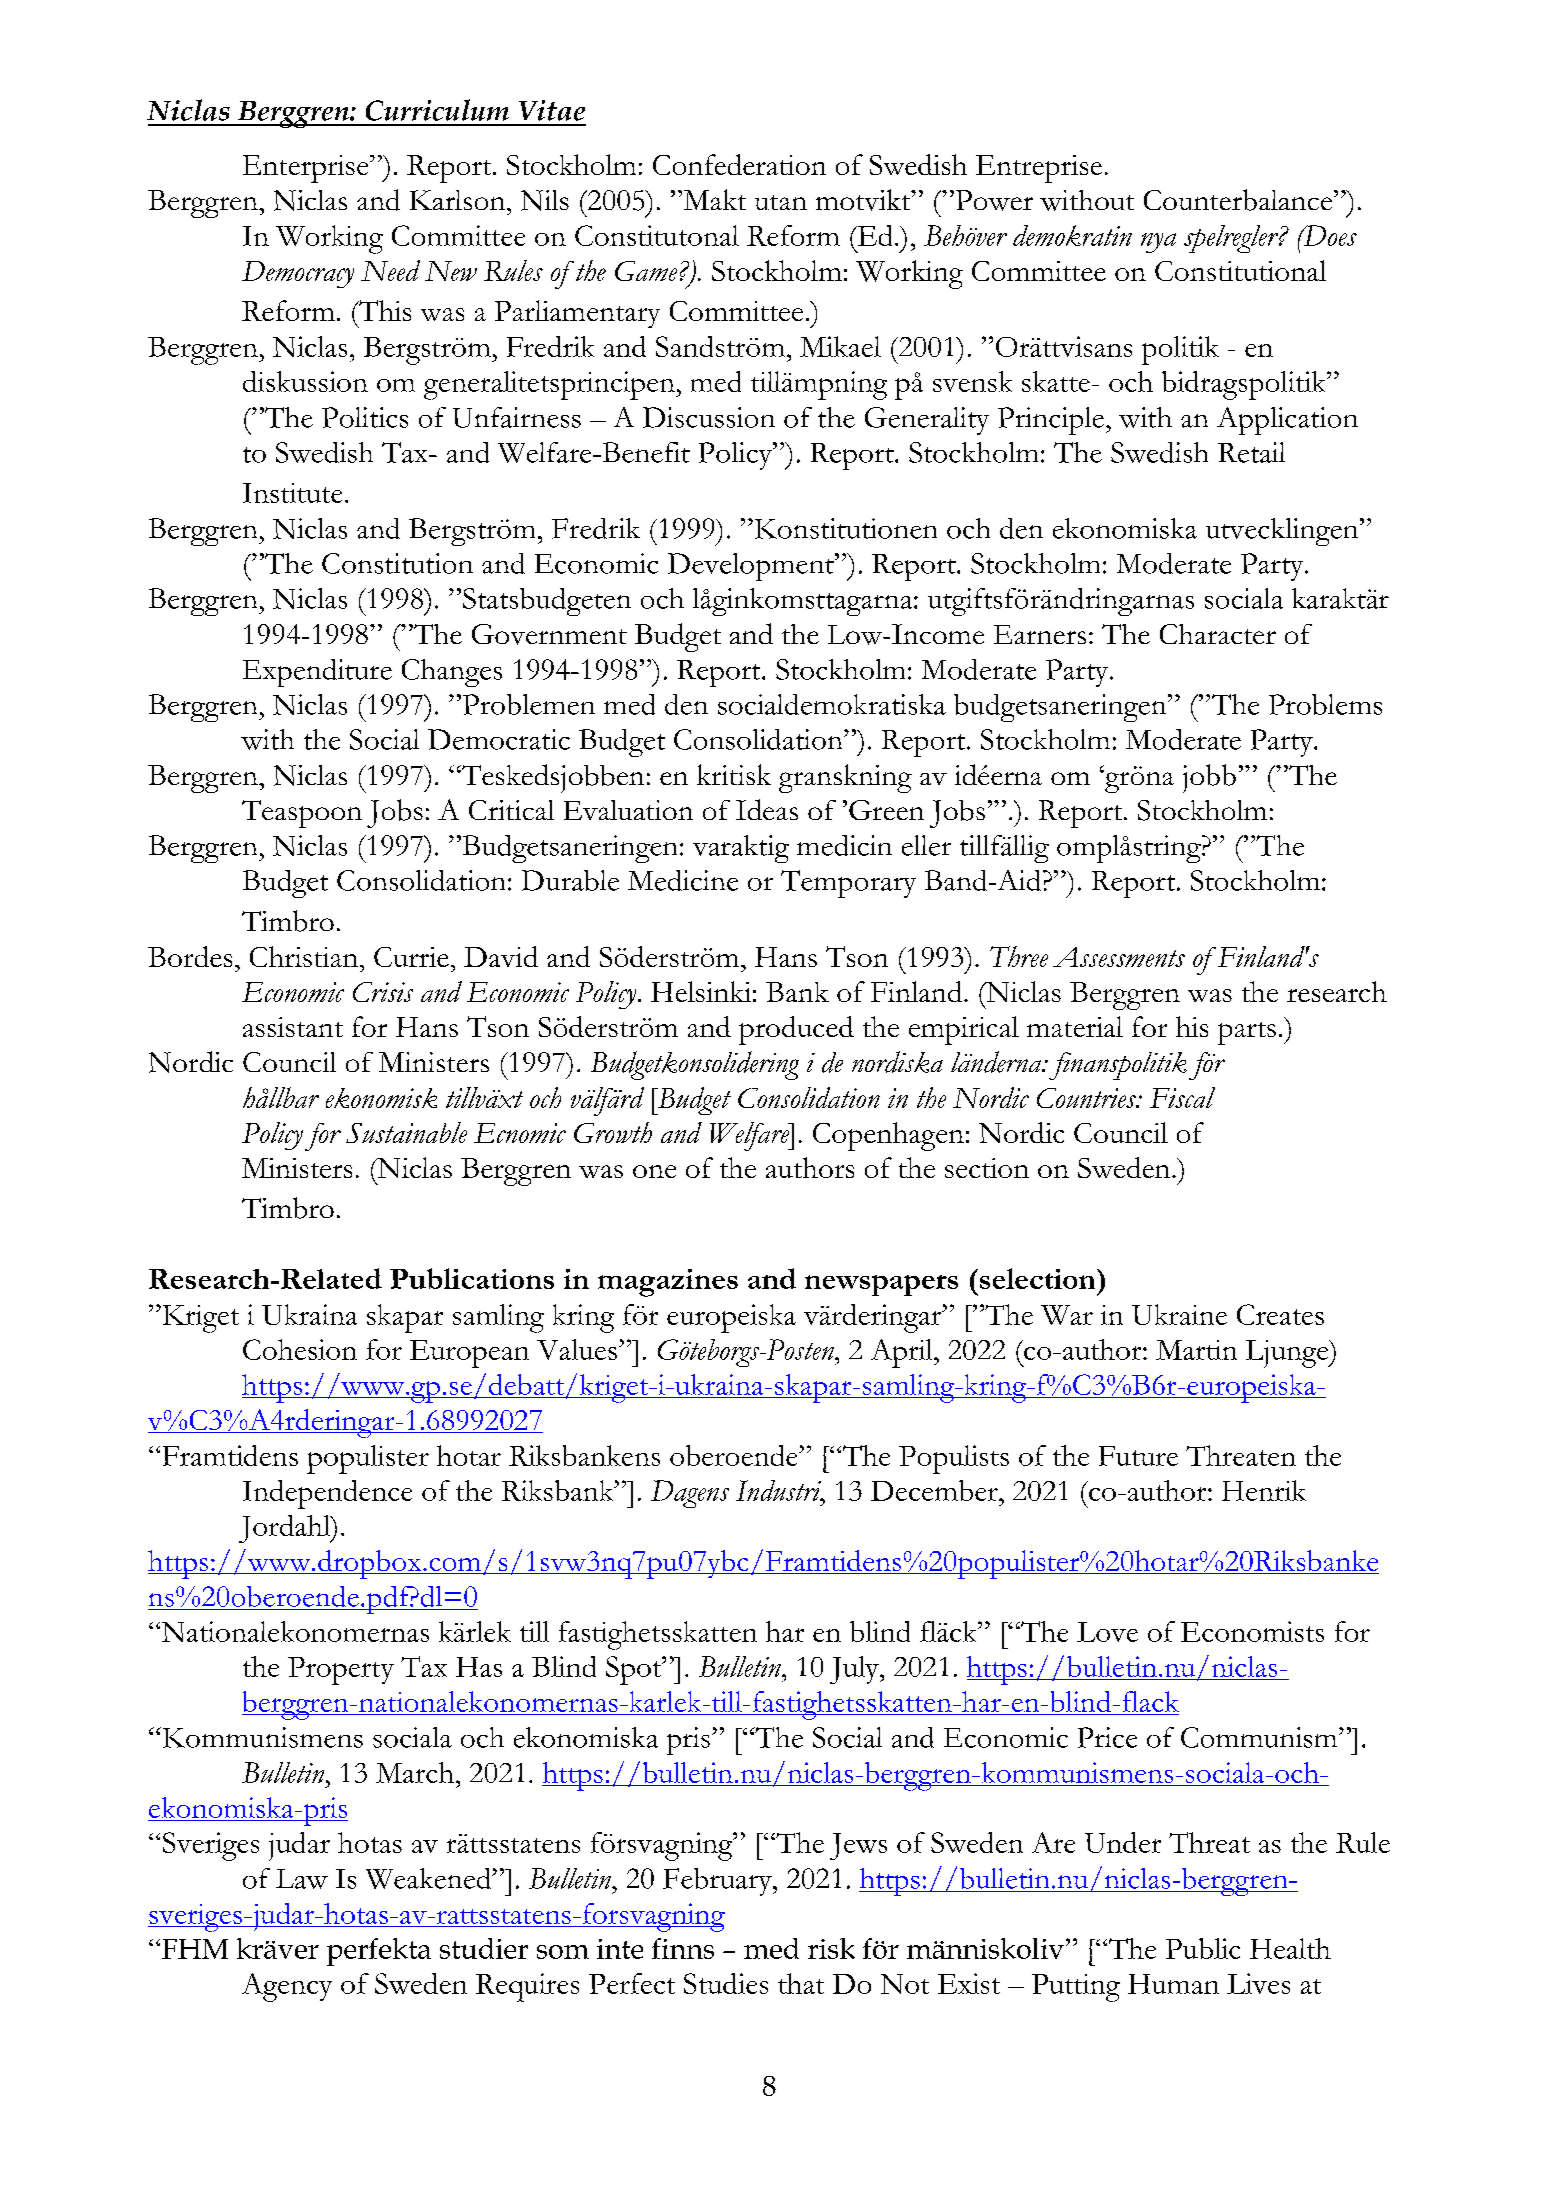  I want to click on December, so click(935, 1490).
